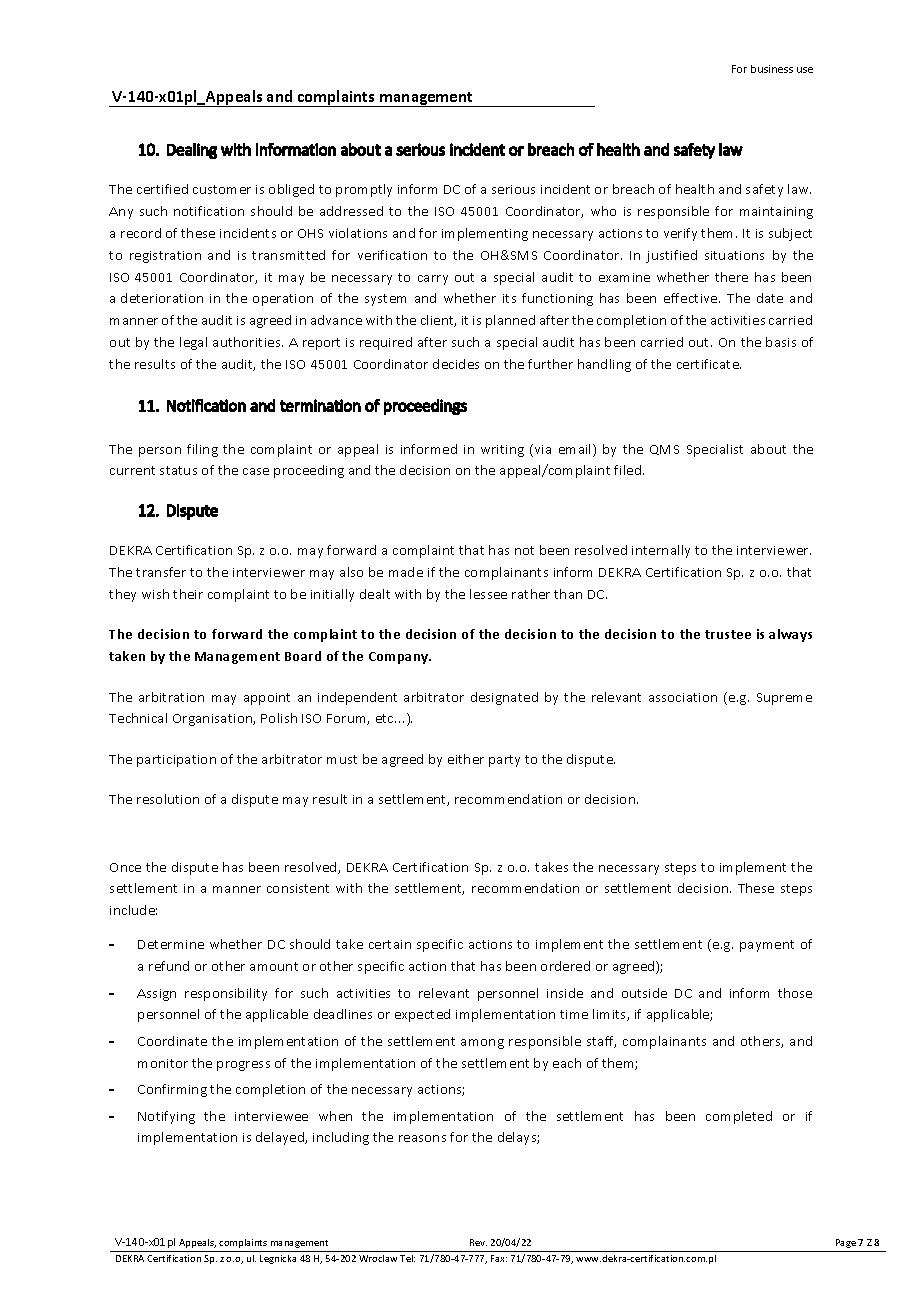 The width and height of the screenshot is (924, 1308). I want to click on Dealing, so click(192, 151).
